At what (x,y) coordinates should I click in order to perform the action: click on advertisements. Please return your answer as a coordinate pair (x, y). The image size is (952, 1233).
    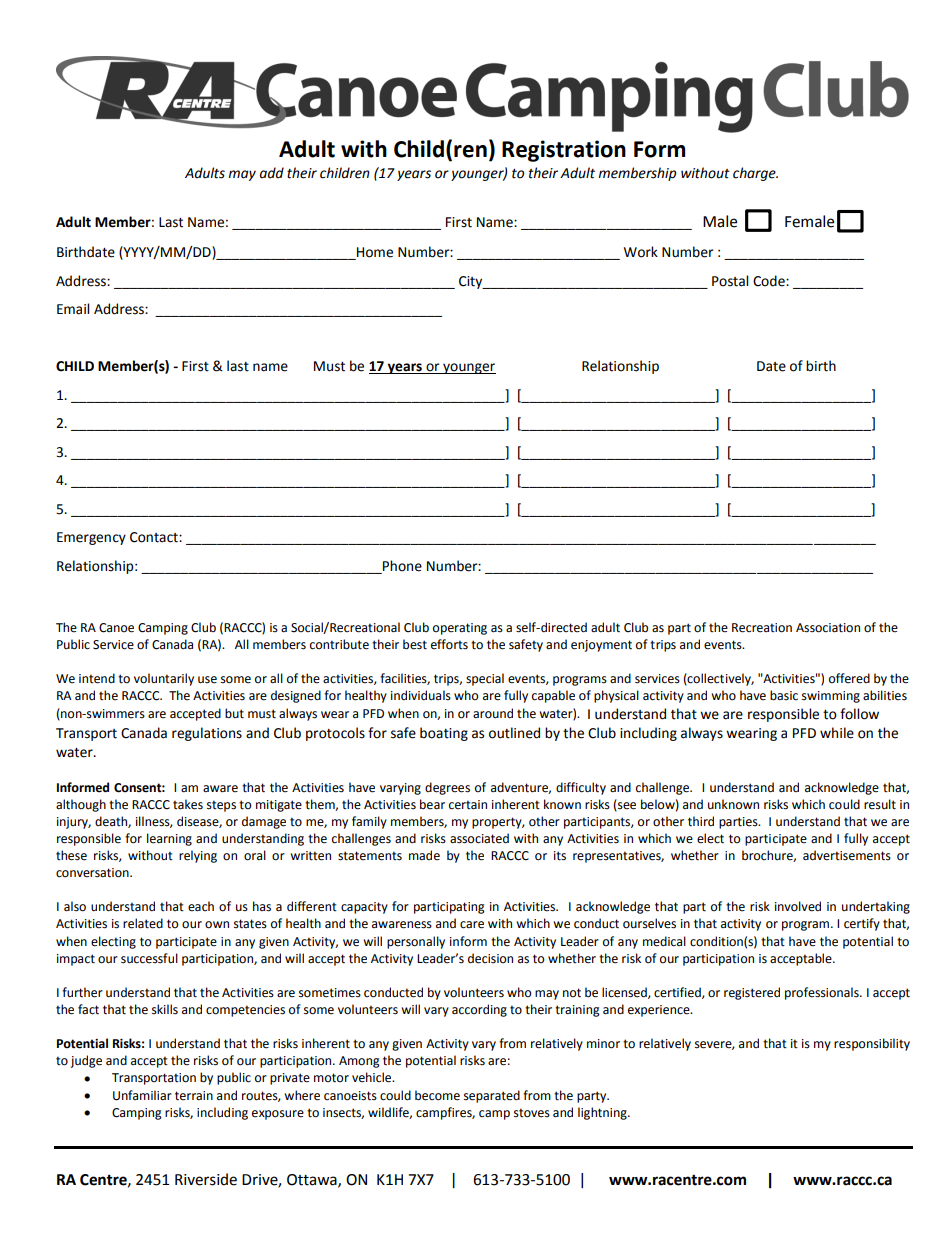
    Looking at the image, I should click on (847, 855).
